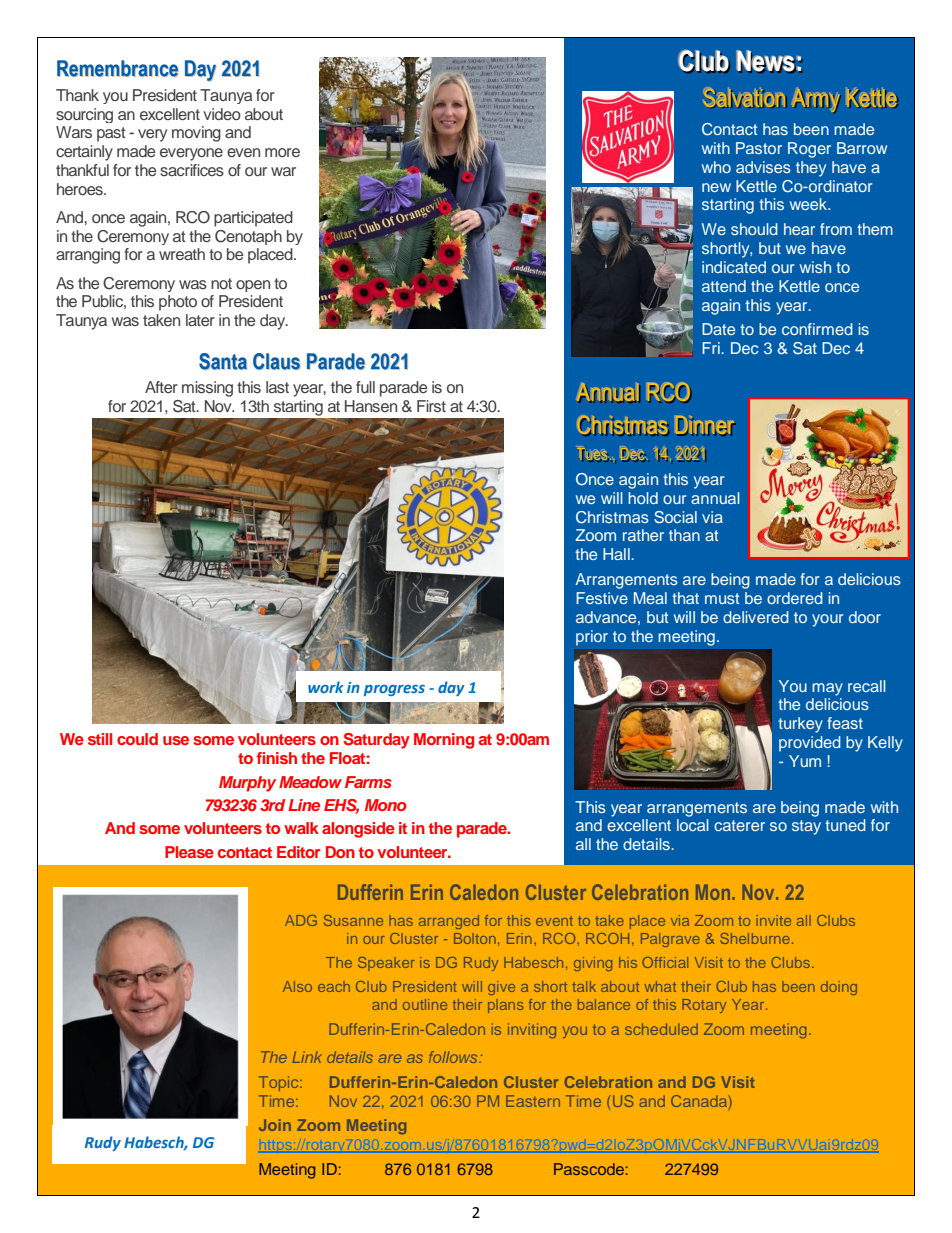  Describe the element at coordinates (592, 638) in the screenshot. I see `prior` at that location.
